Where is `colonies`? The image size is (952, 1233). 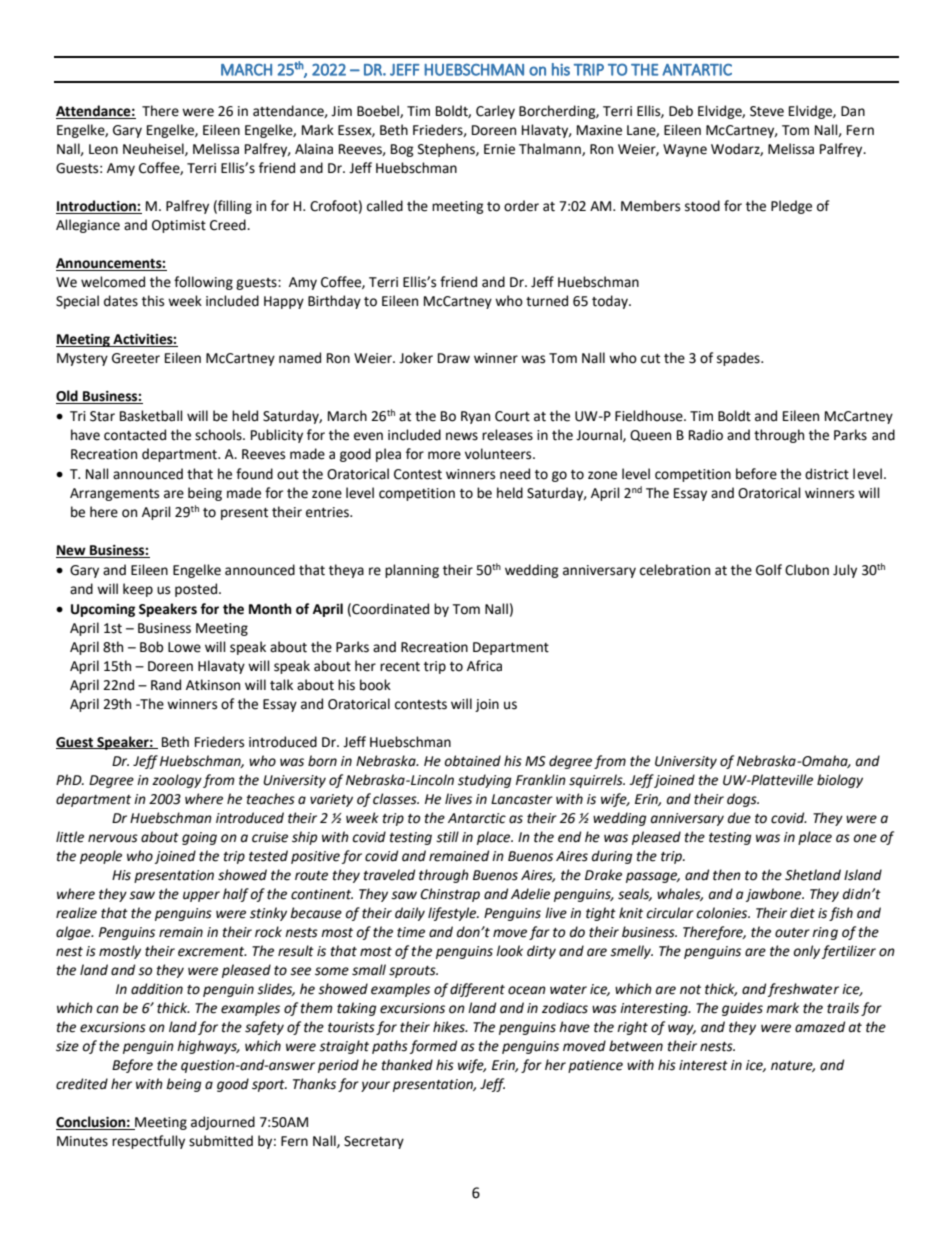 colonies is located at coordinates (723, 913).
